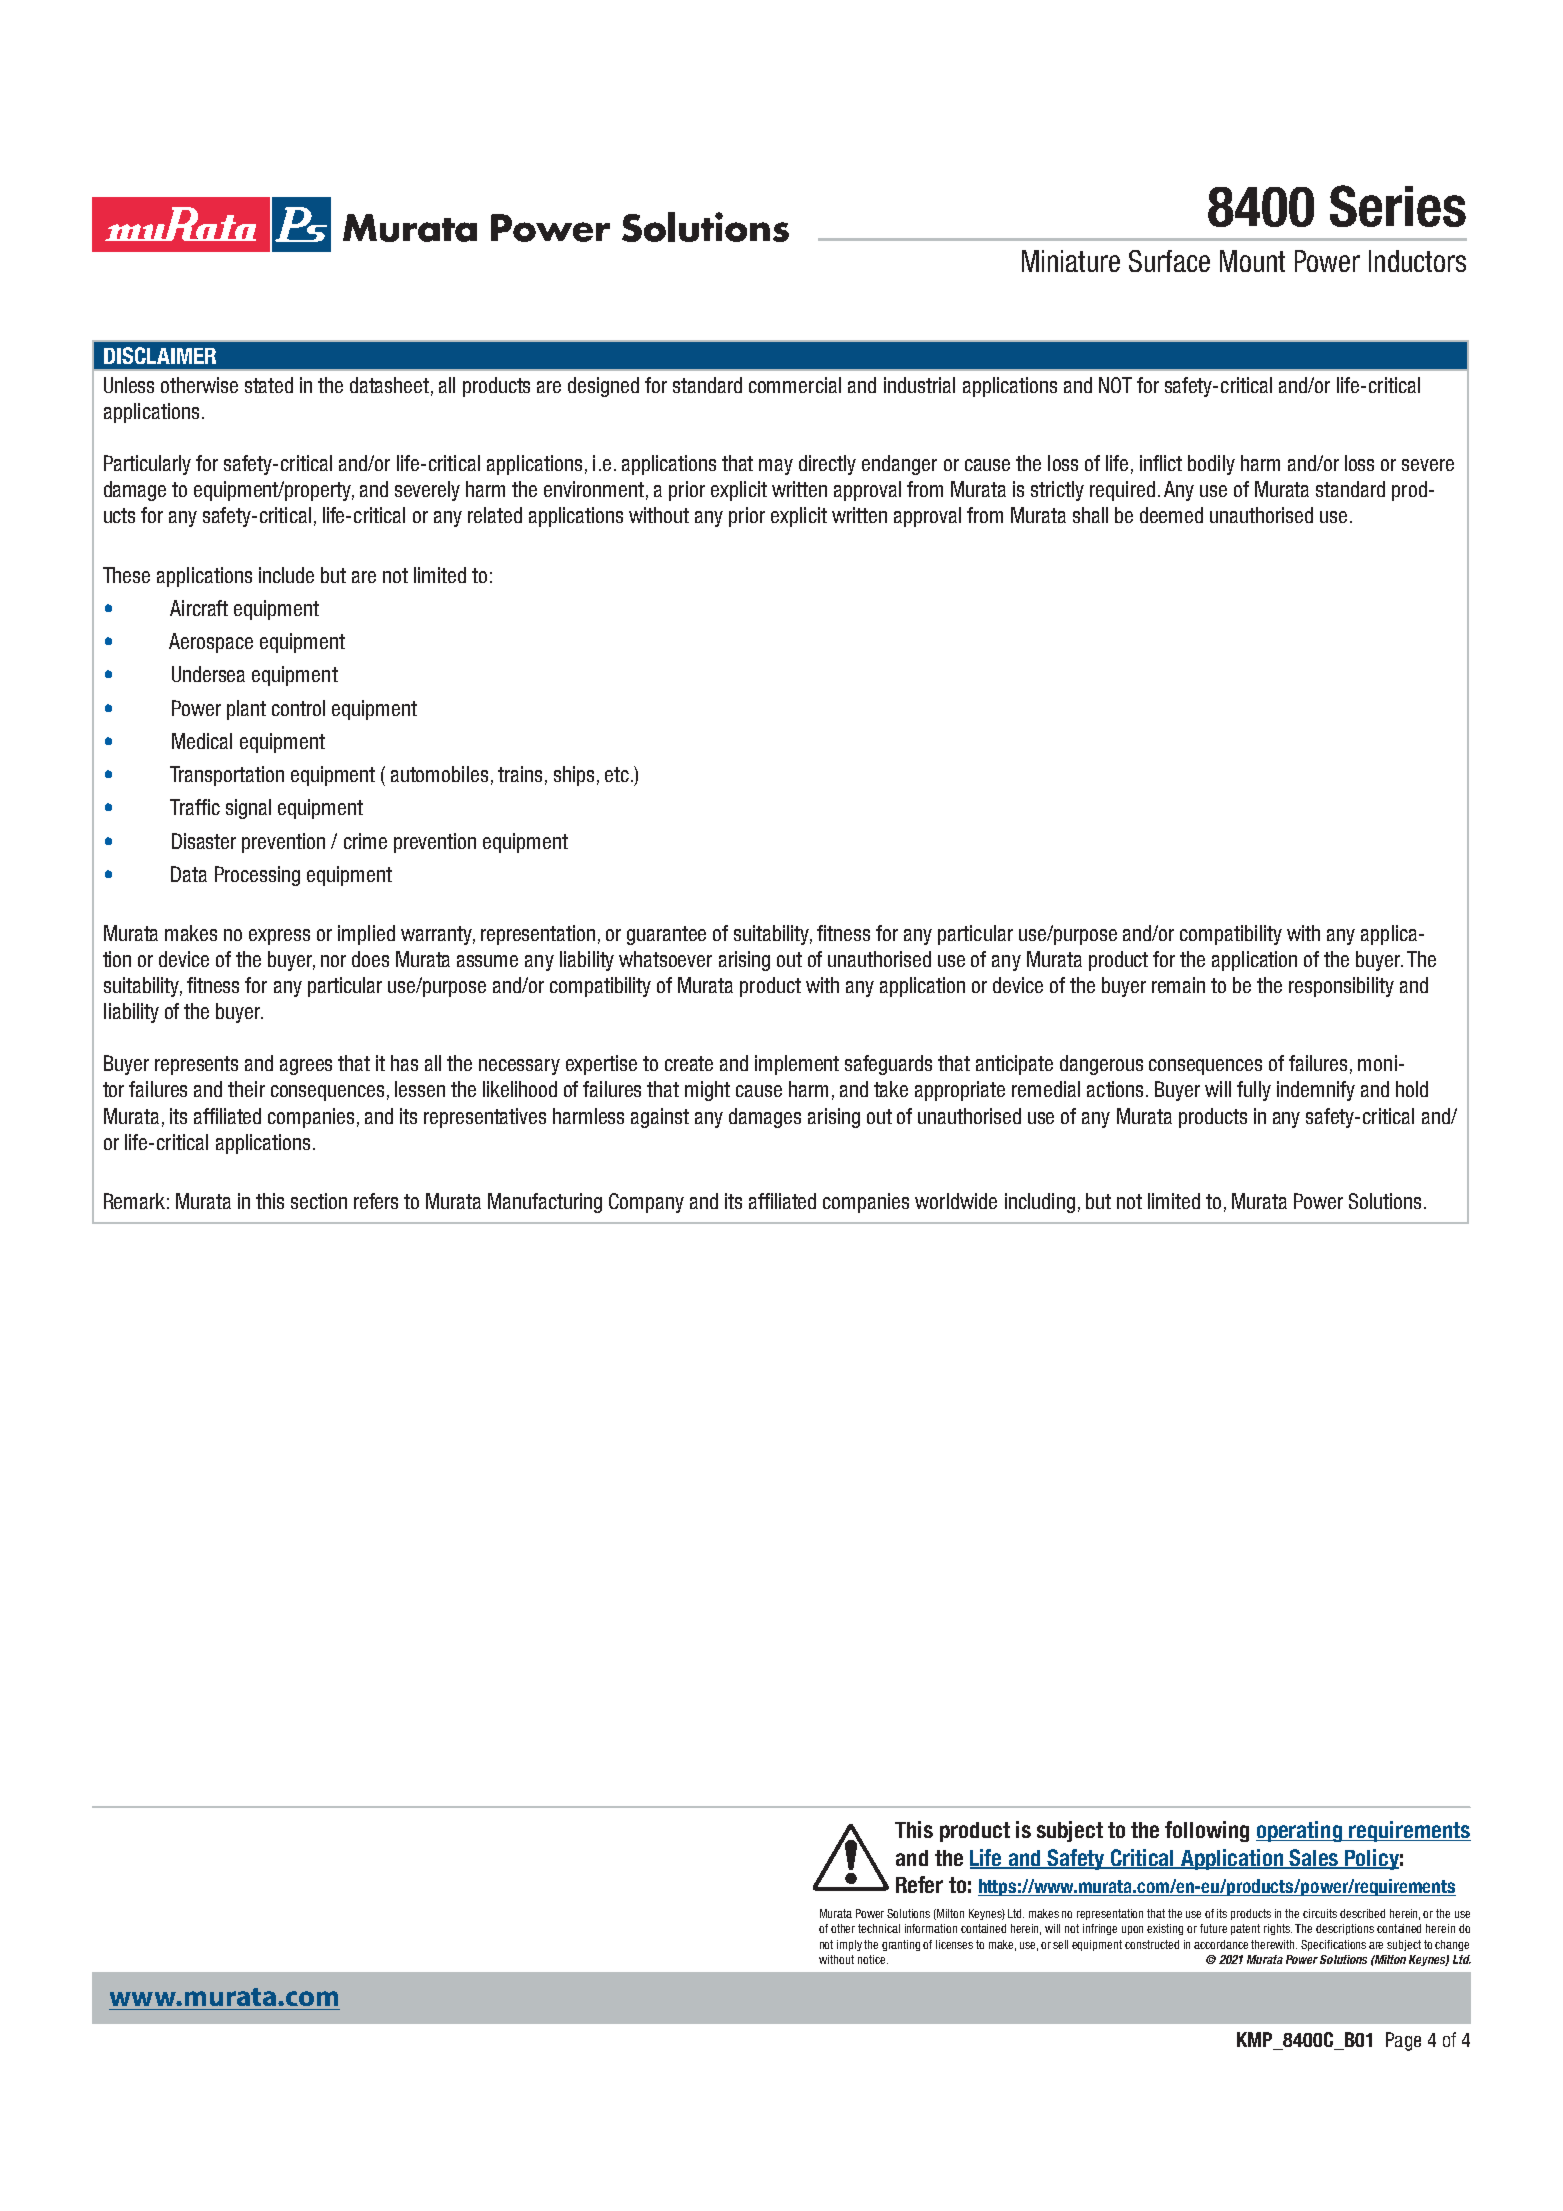  What do you see at coordinates (1252, 261) in the page?
I see `Mount` at bounding box center [1252, 261].
